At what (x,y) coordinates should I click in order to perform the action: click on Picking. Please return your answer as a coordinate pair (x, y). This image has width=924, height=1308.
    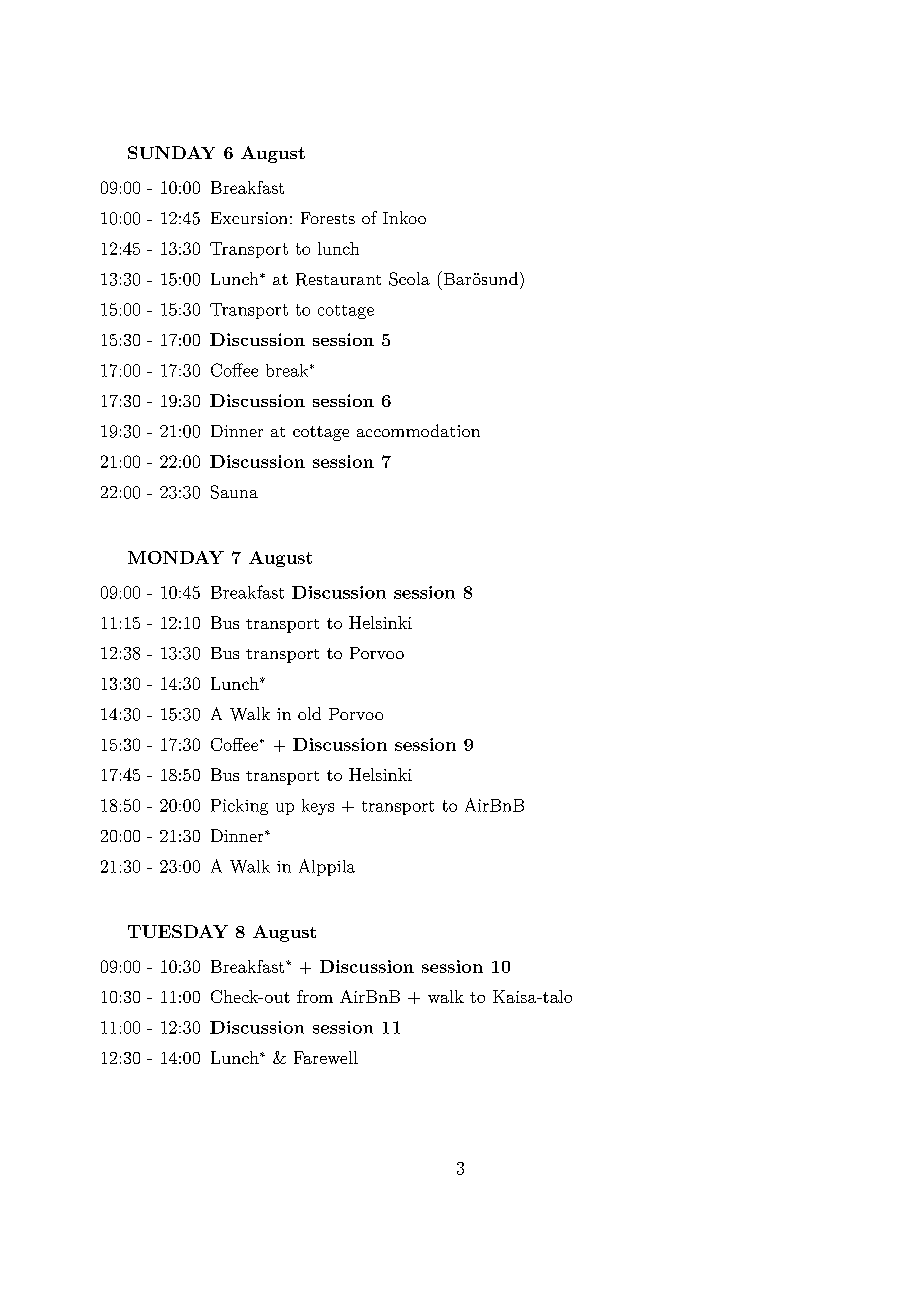
    Looking at the image, I should click on (239, 807).
